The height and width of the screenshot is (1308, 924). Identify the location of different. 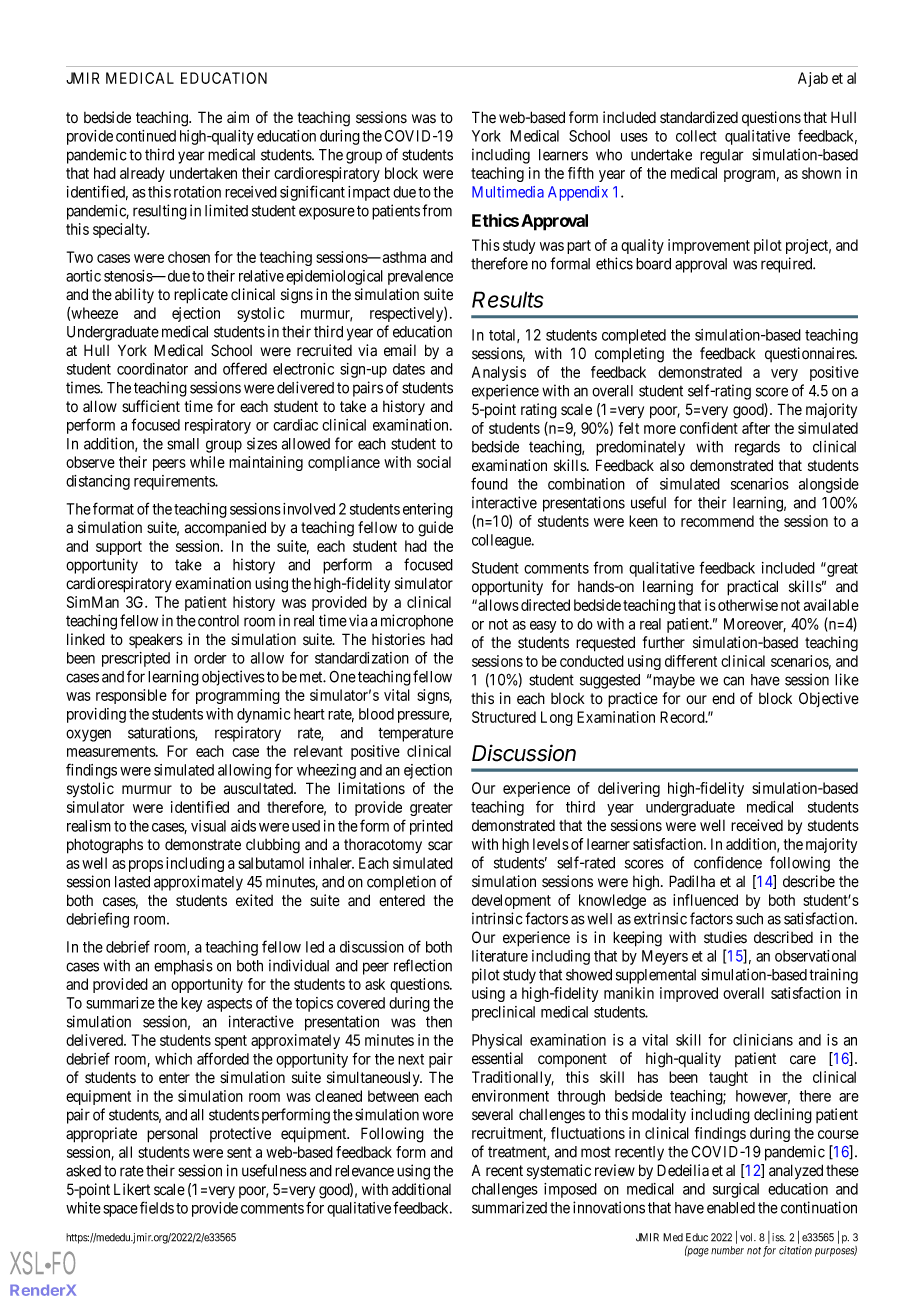
(691, 661).
